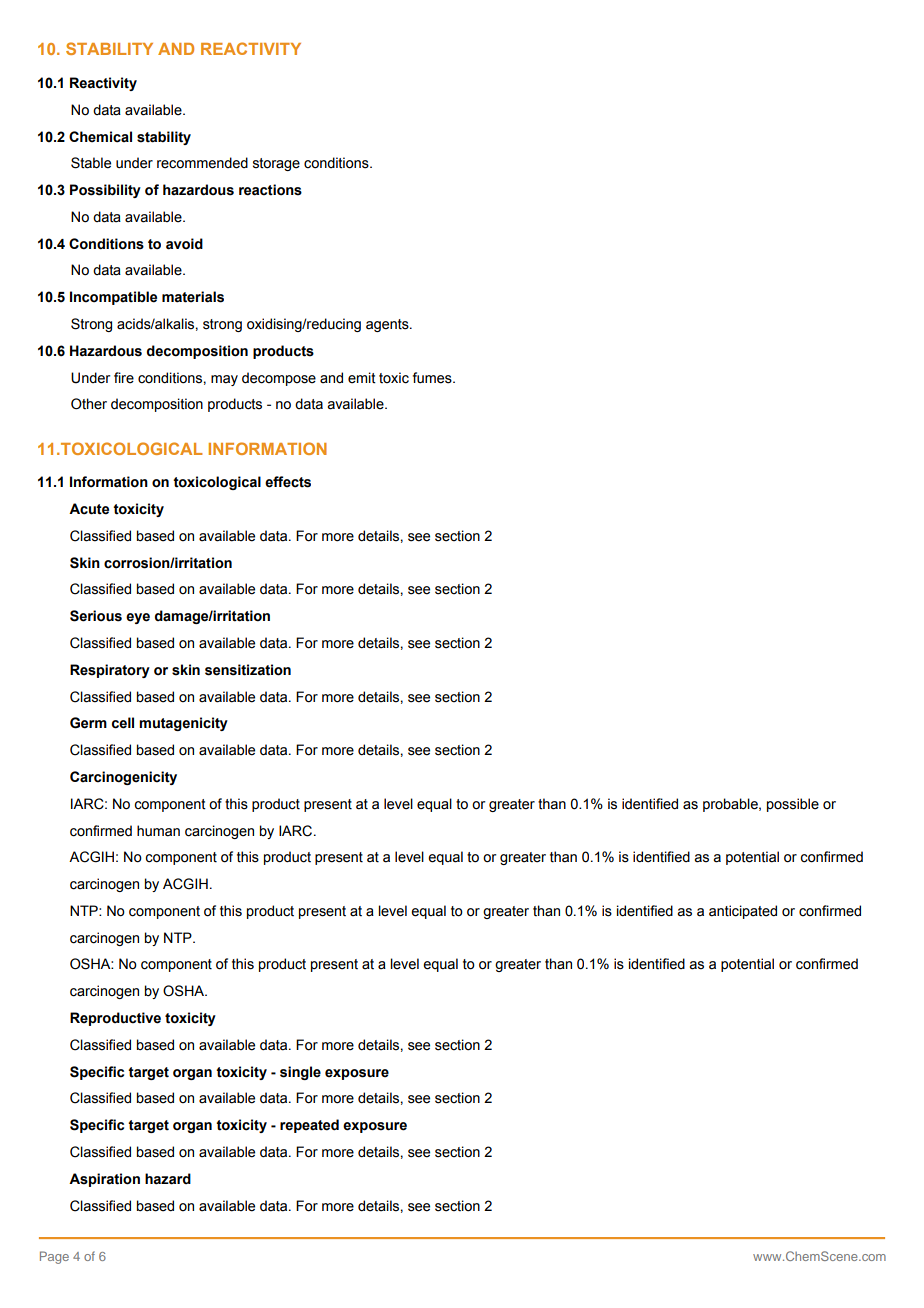  I want to click on agents, so click(388, 325).
